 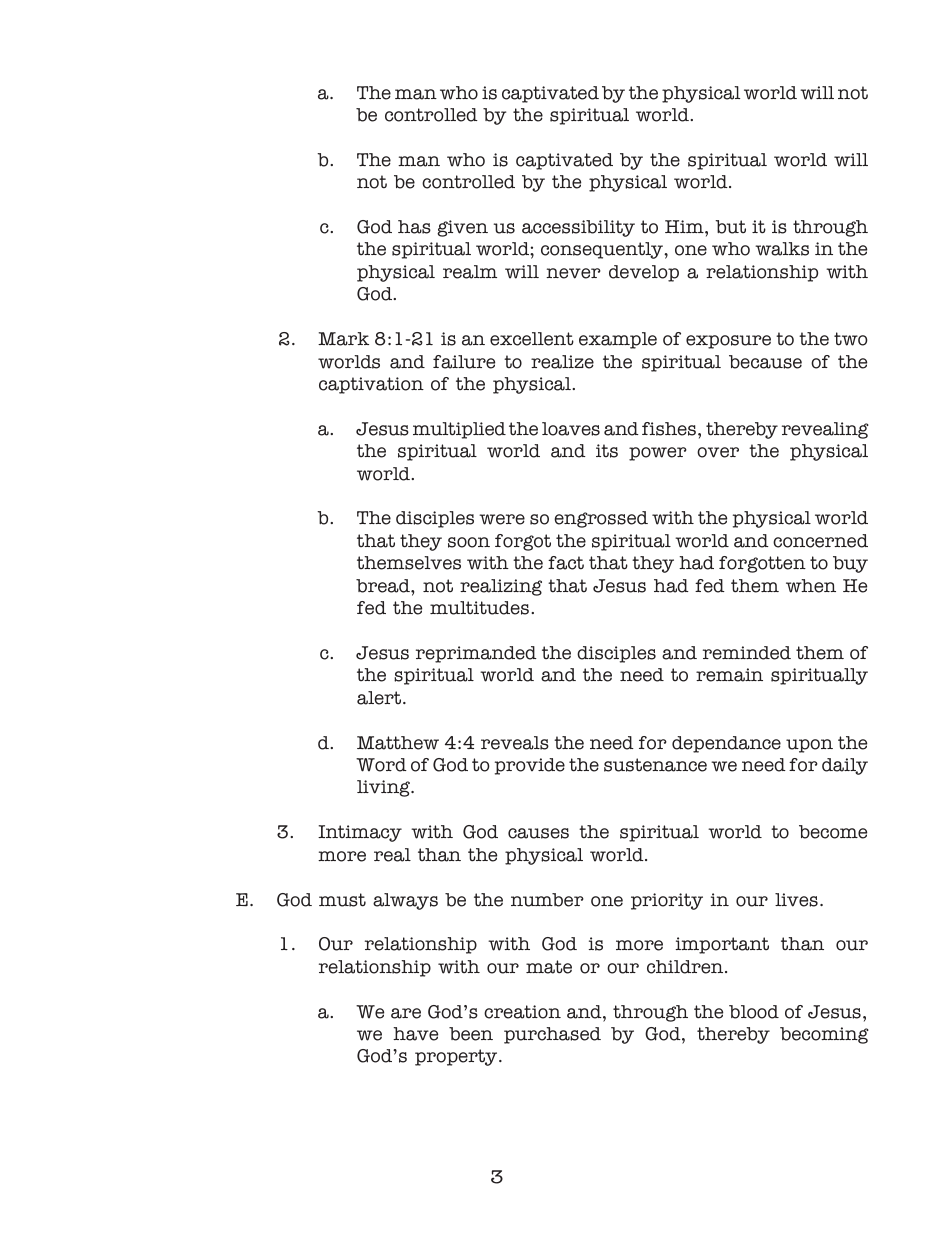 What do you see at coordinates (578, 228) in the screenshot?
I see `accessibility` at bounding box center [578, 228].
